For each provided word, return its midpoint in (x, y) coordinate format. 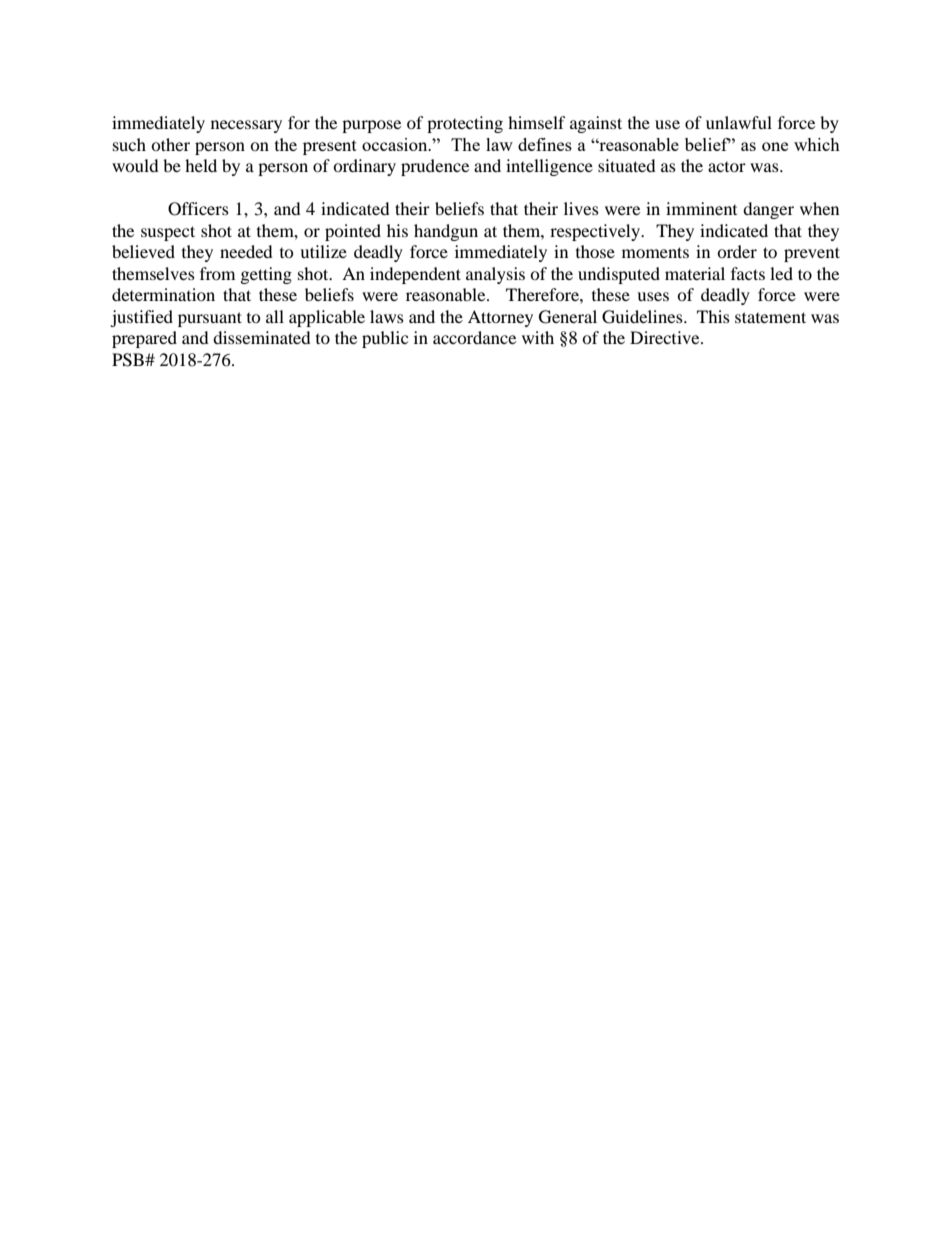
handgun (446, 232)
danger (768, 210)
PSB (129, 360)
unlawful (739, 122)
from (217, 273)
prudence (435, 167)
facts (748, 273)
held (201, 165)
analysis (495, 275)
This (713, 316)
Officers (198, 209)
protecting (465, 124)
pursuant (210, 319)
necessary (246, 126)
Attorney (500, 318)
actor (727, 167)
